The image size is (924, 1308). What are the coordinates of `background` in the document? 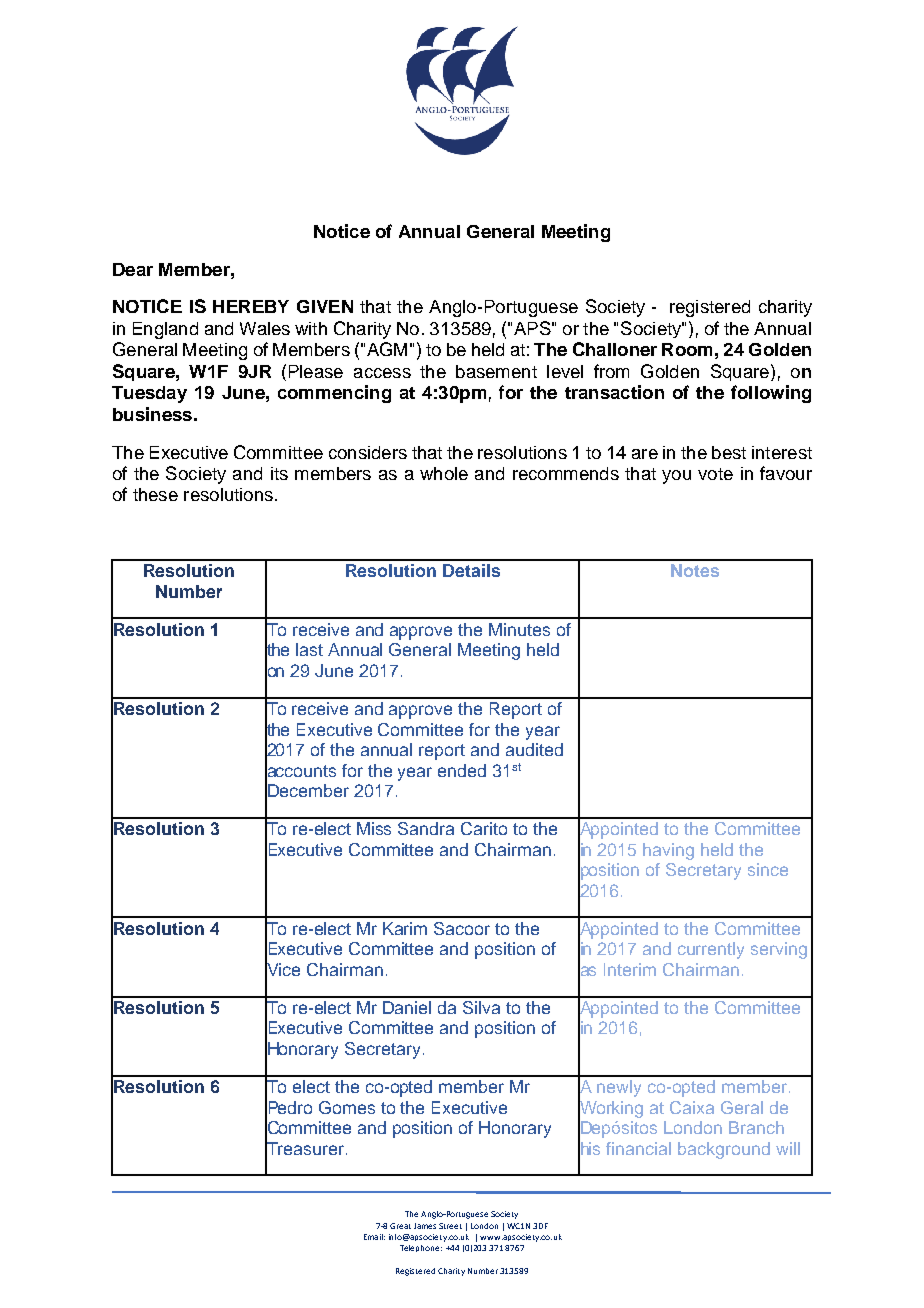 It's located at (724, 1150).
